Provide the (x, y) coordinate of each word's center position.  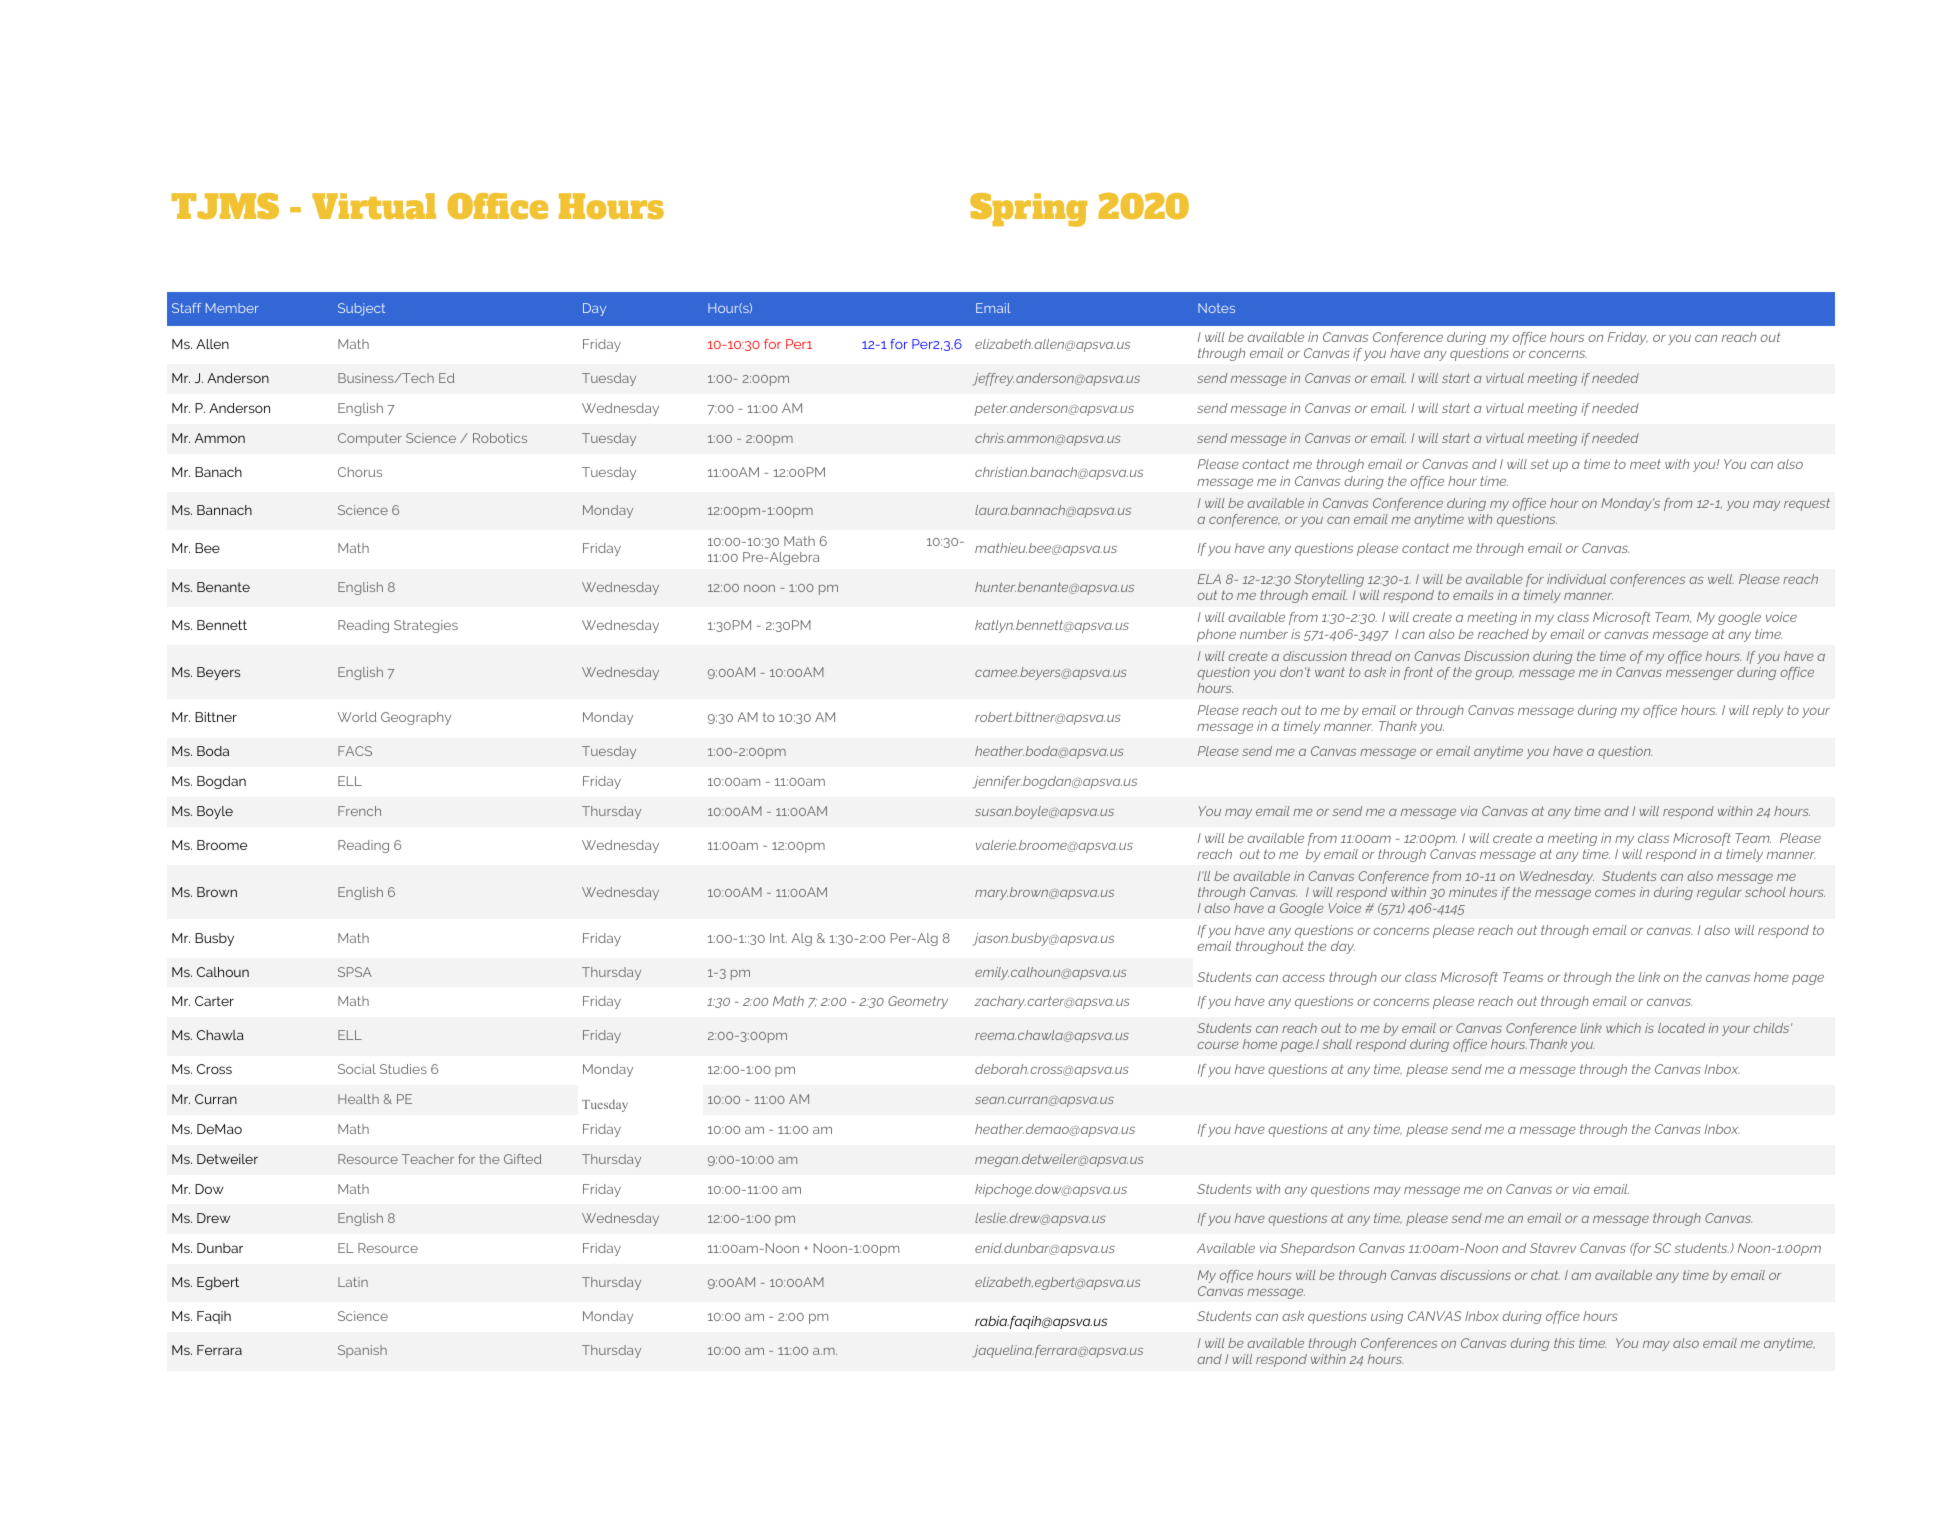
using (1387, 1317)
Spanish (362, 1351)
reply (1768, 711)
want (1330, 672)
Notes (1216, 308)
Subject (361, 309)
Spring (1028, 210)
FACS (355, 751)
